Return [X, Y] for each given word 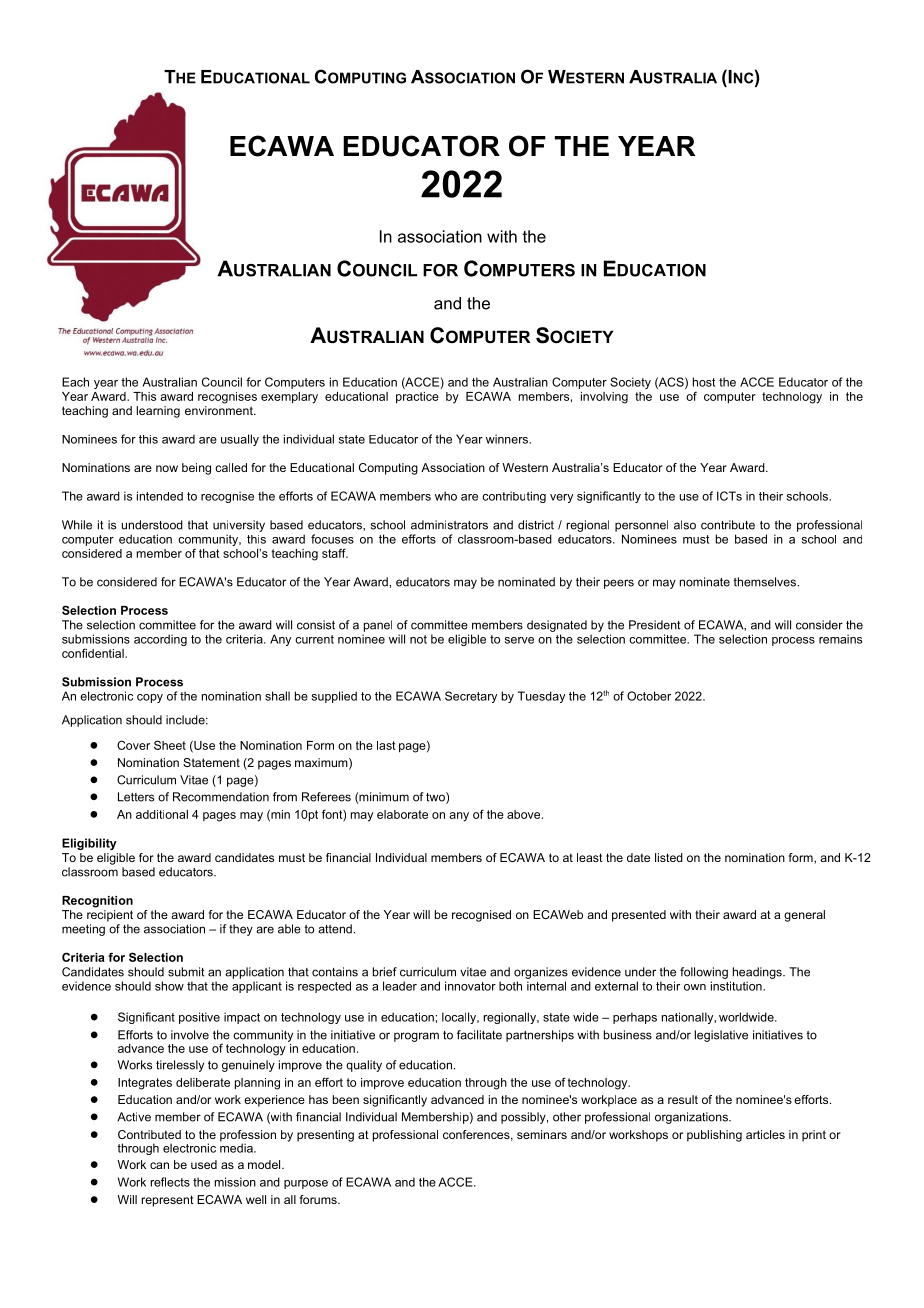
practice [417, 398]
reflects [170, 1182]
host [704, 382]
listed [669, 857]
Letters [136, 797]
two [436, 798]
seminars [542, 1134]
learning [158, 412]
